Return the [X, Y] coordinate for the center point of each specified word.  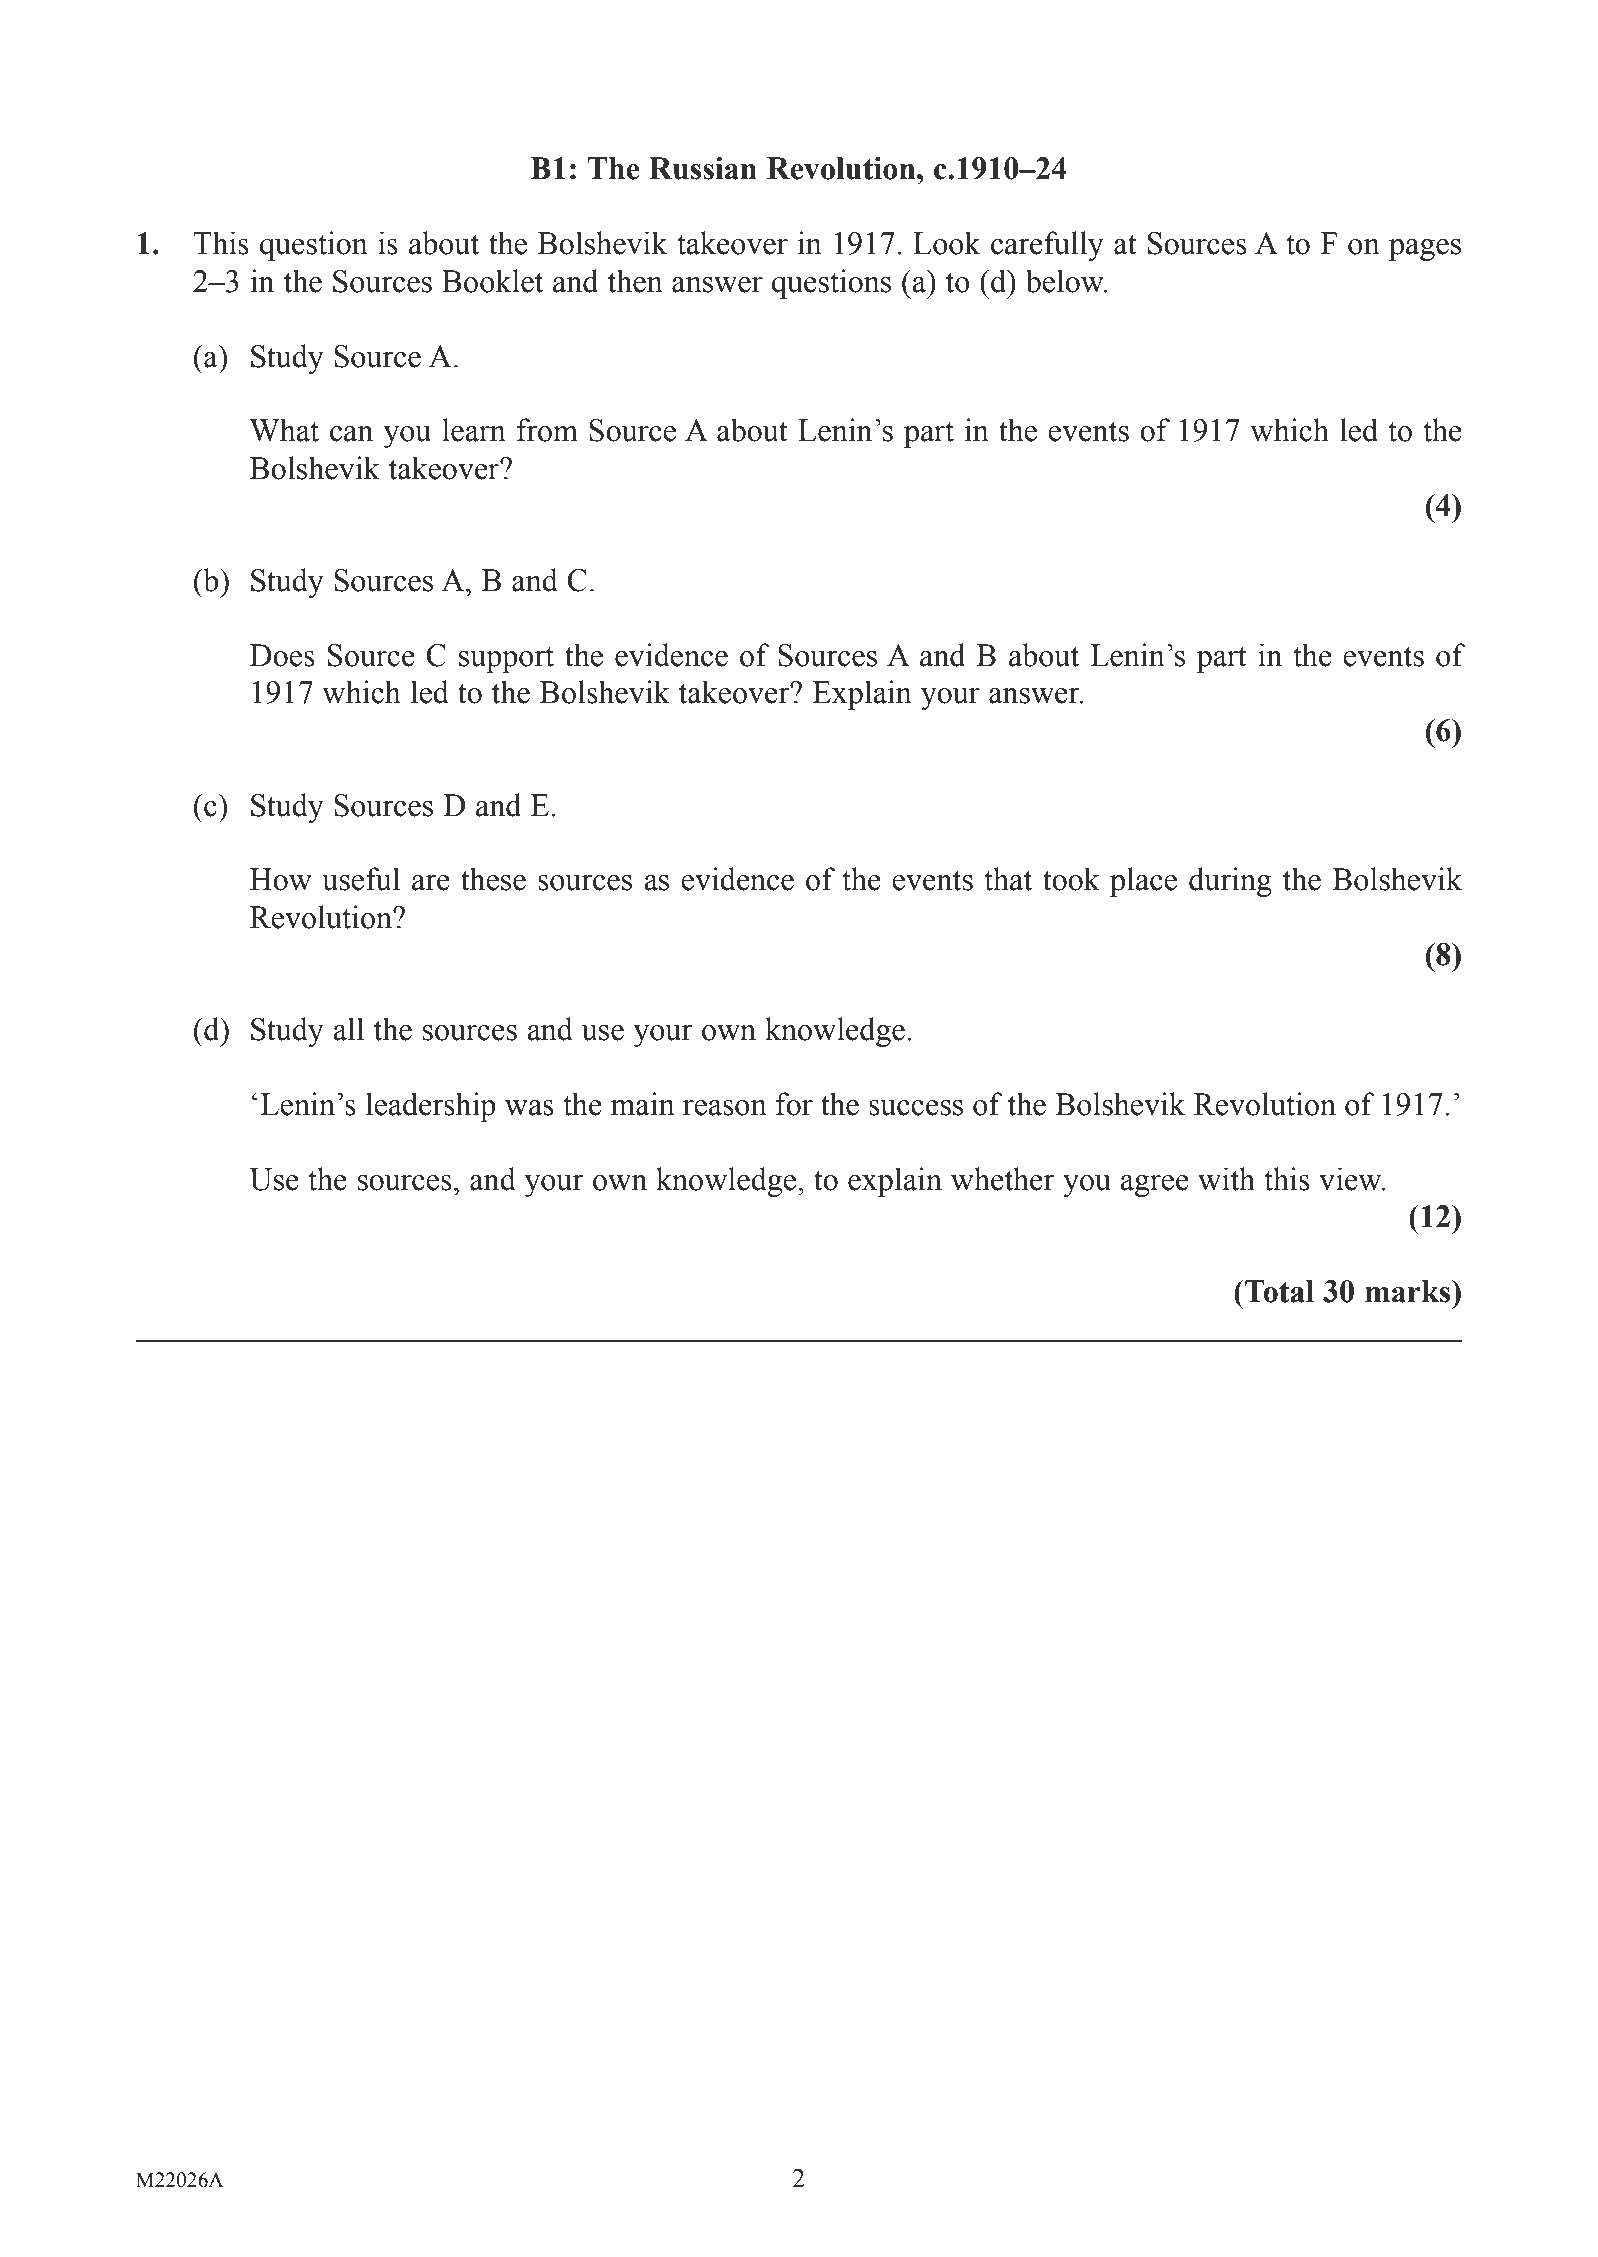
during [1230, 882]
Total [1278, 1291]
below [1066, 281]
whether [1003, 1179]
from [547, 430]
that [1008, 879]
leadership [431, 1107]
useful [361, 879]
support [506, 659]
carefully [1047, 246]
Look [947, 243]
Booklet [492, 281]
